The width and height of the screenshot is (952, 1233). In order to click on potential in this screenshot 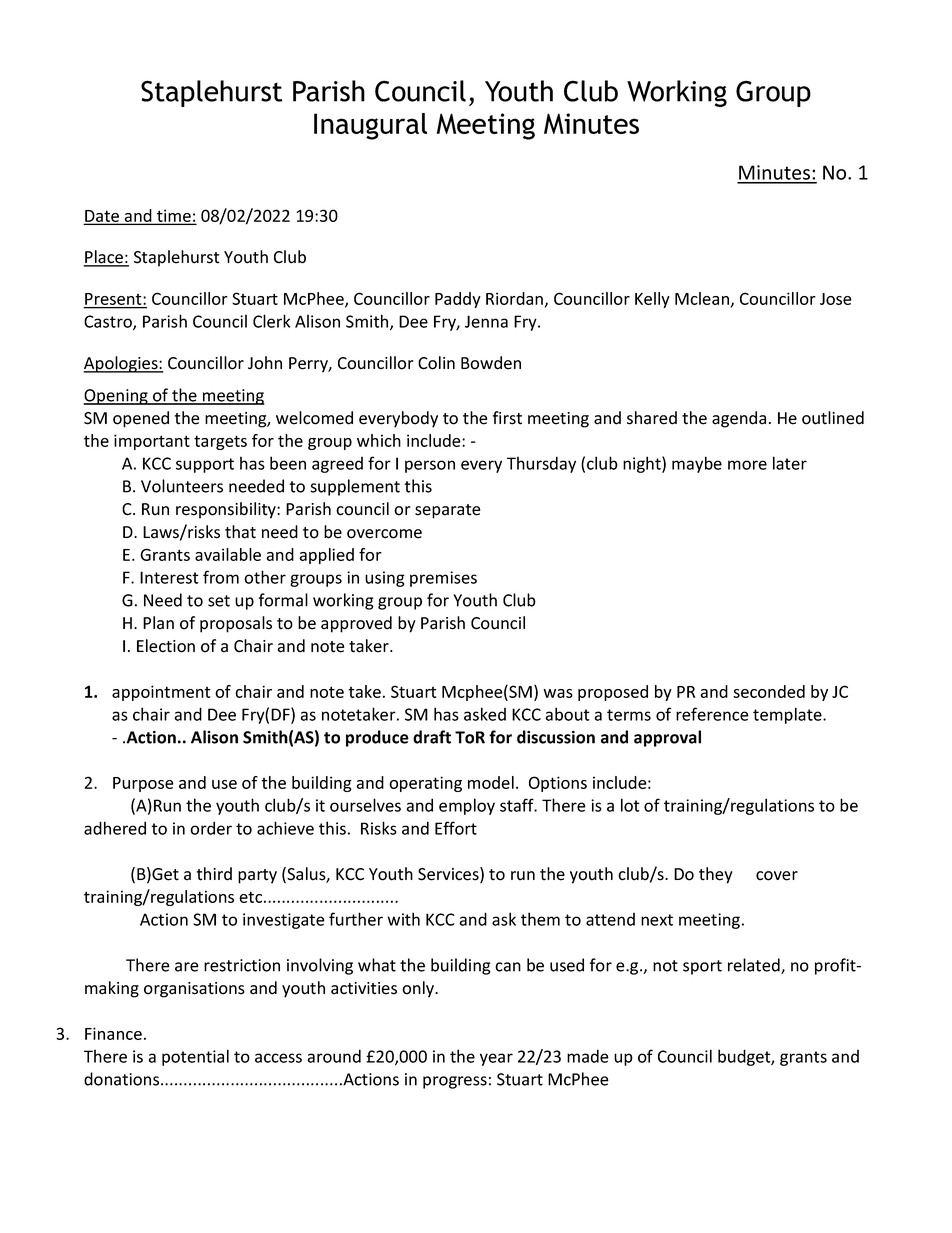, I will do `click(195, 1057)`.
